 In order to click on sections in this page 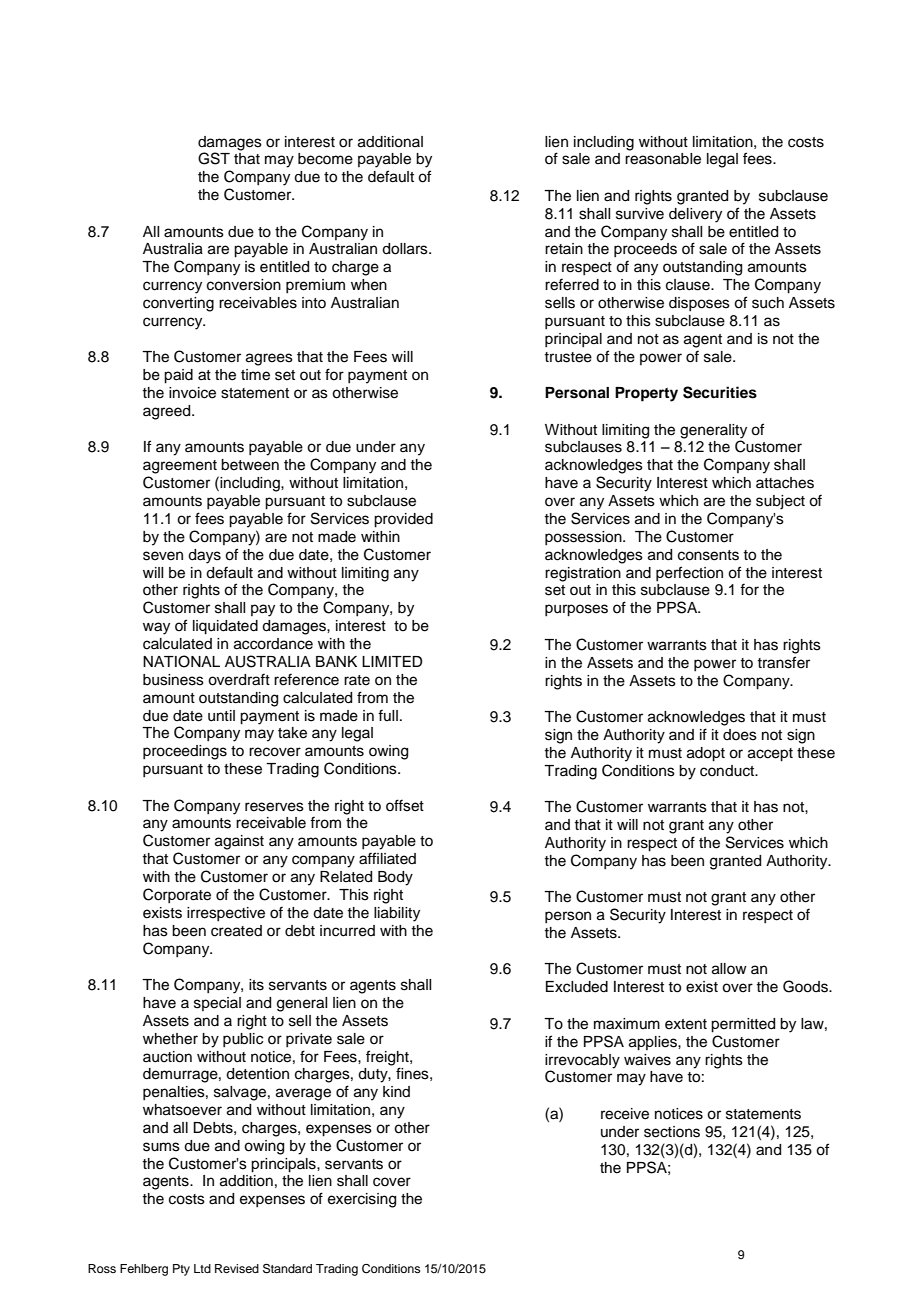, I will do `click(672, 1132)`.
